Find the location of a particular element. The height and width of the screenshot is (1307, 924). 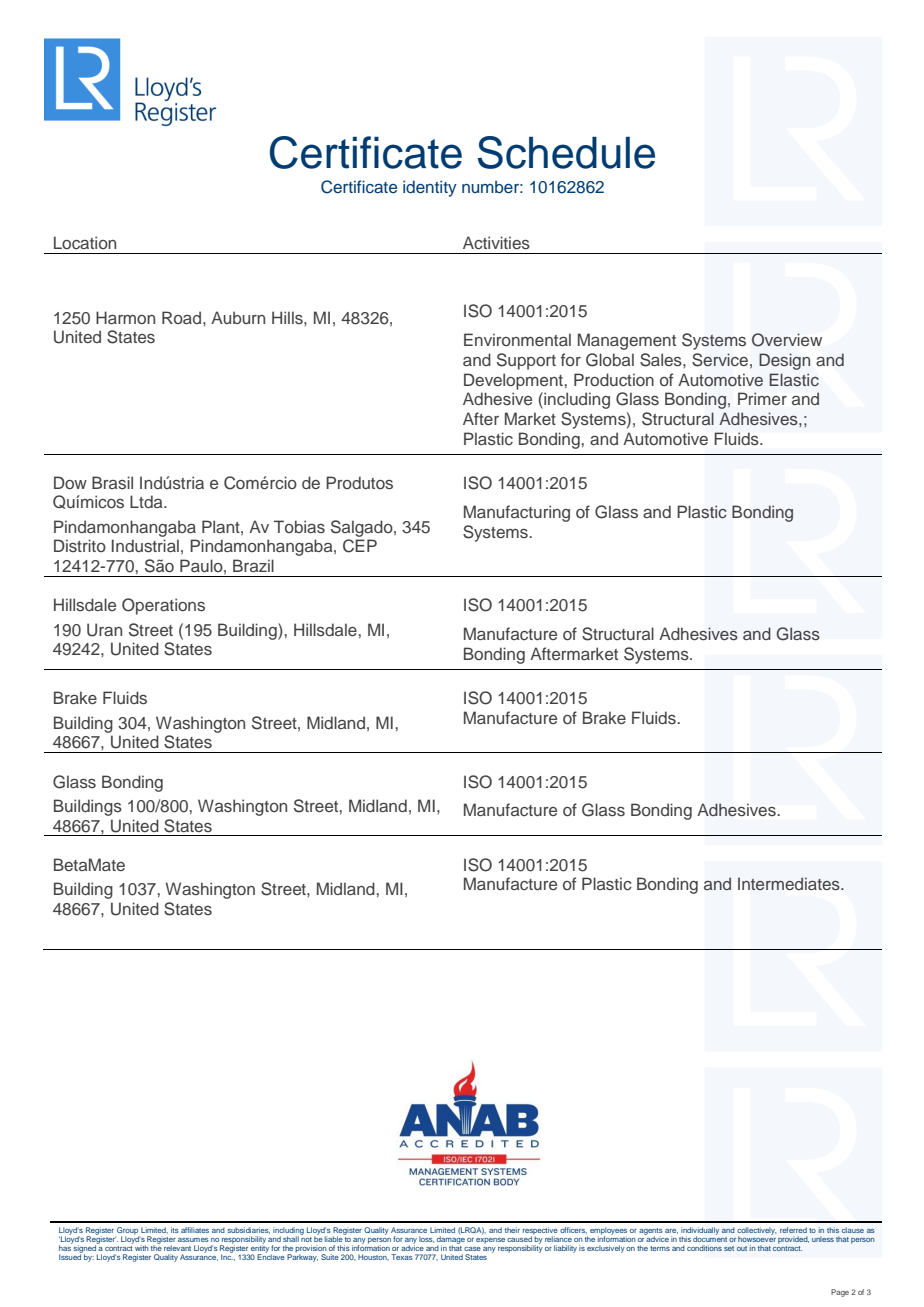

with is located at coordinates (141, 1248).
